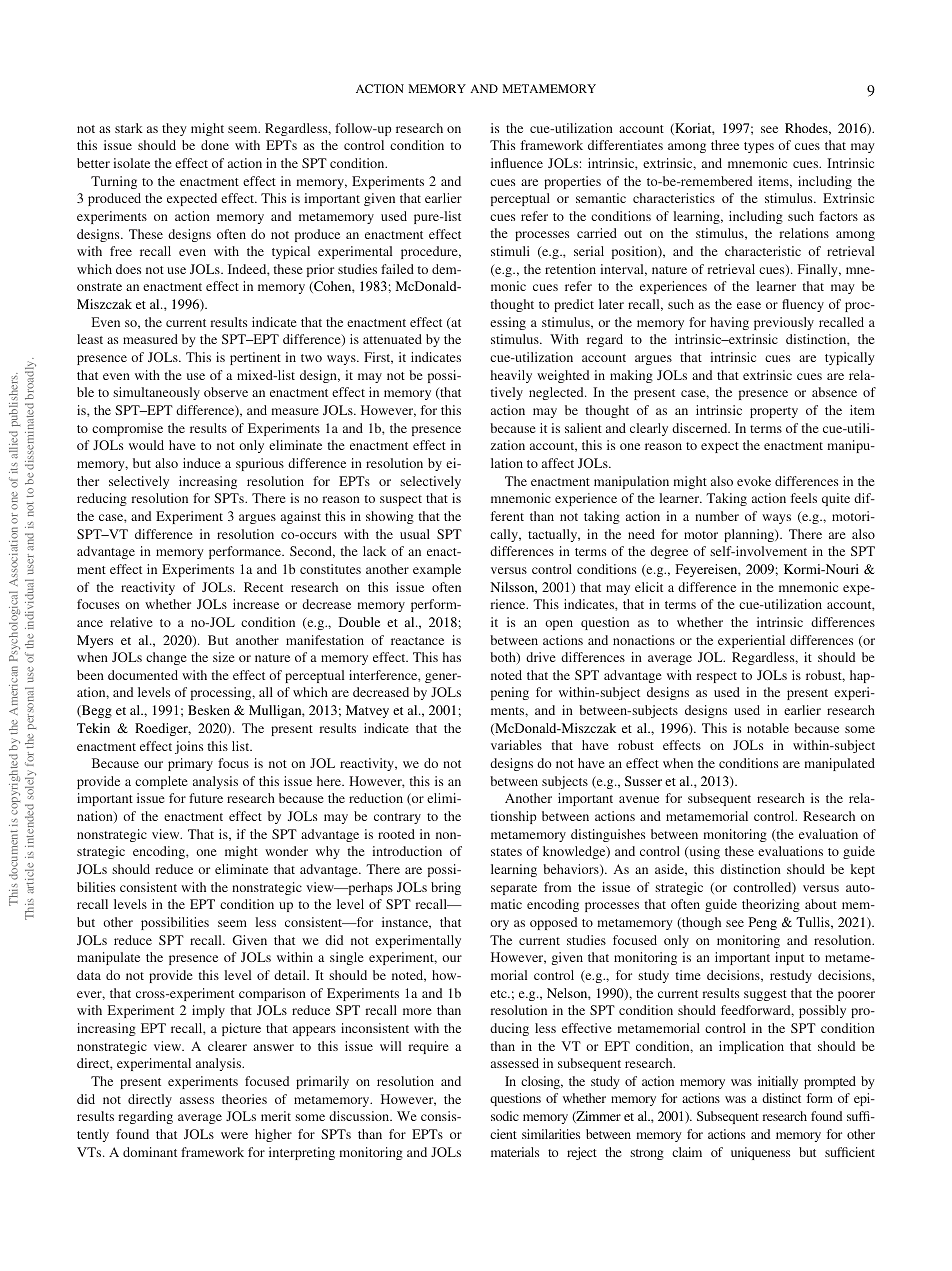  Describe the element at coordinates (759, 147) in the page. I see `types` at that location.
